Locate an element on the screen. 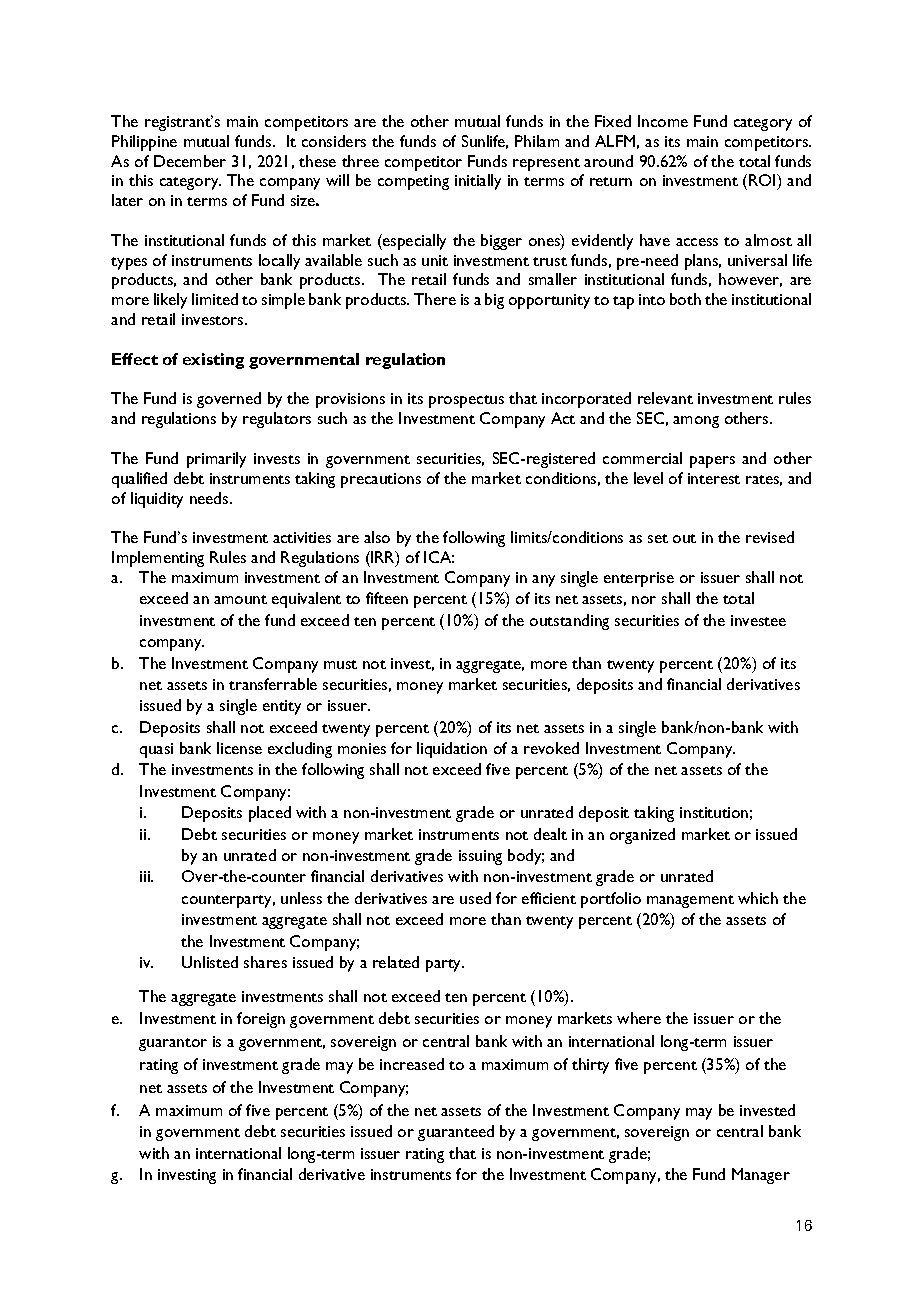 This screenshot has width=924, height=1308. guarantor is located at coordinates (173, 1044).
